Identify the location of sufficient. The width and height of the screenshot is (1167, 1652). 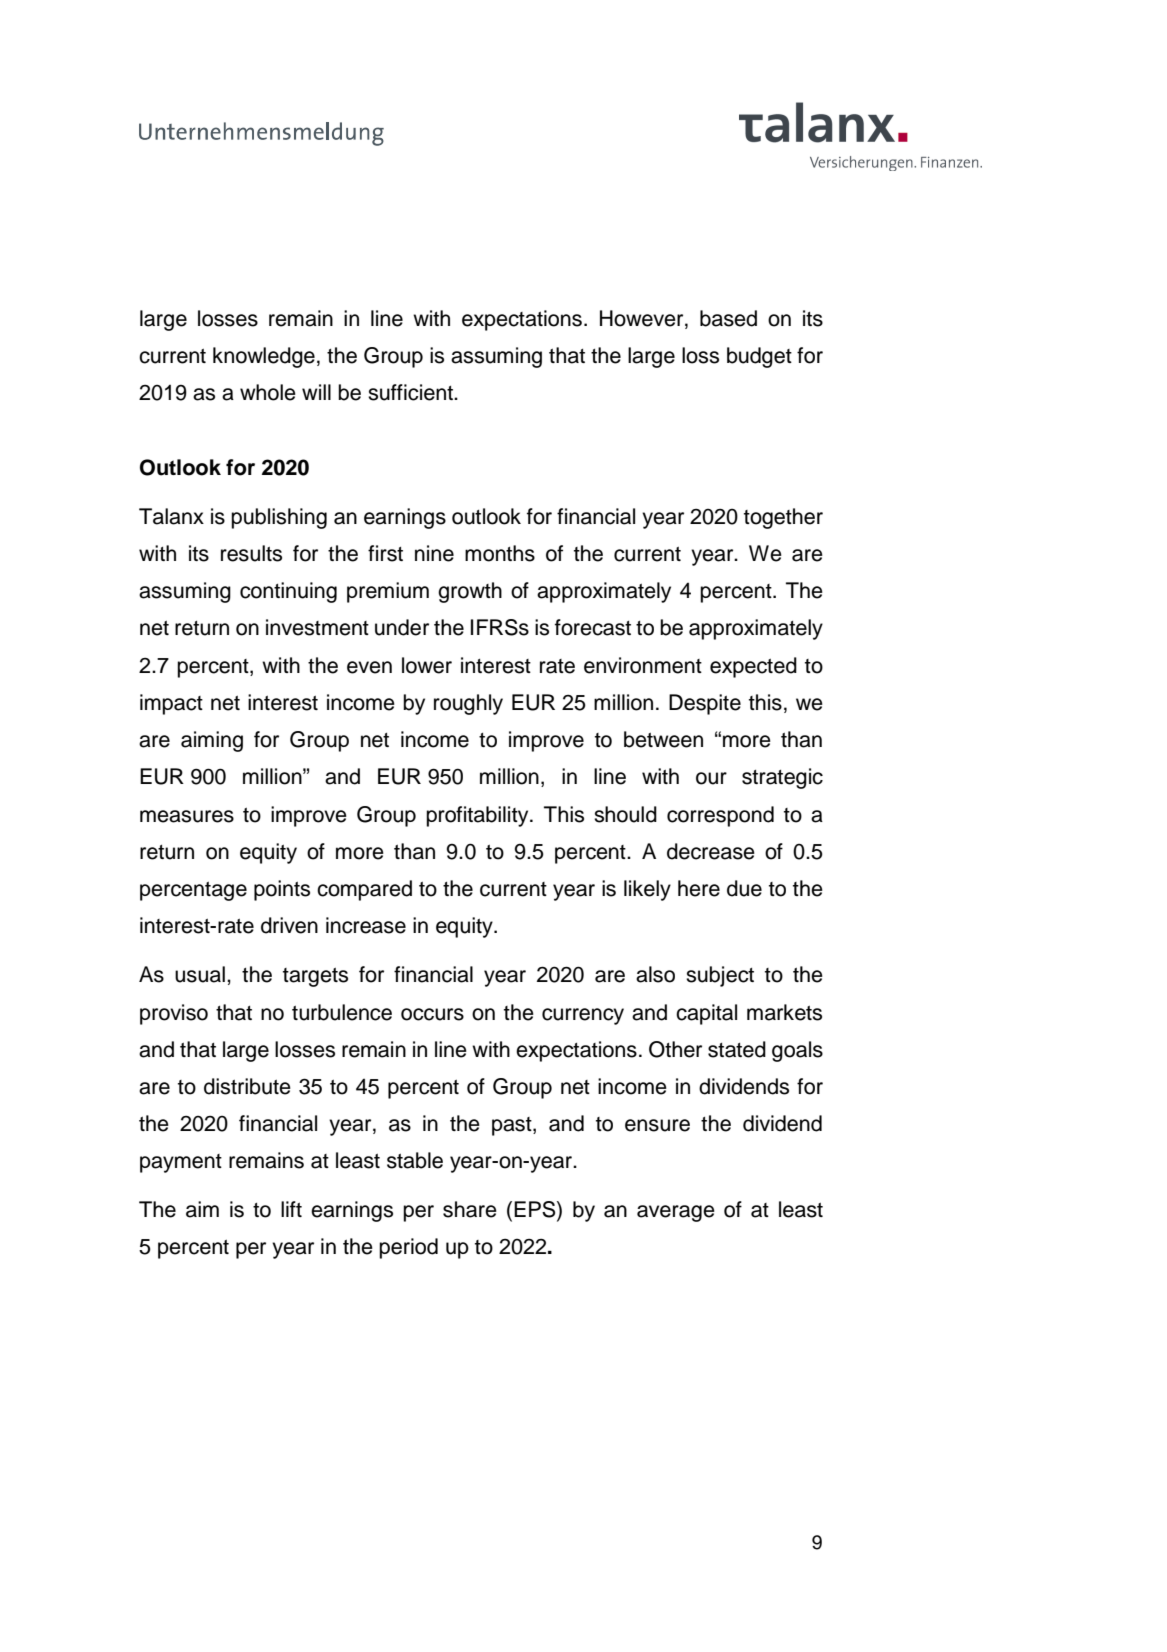
(411, 392).
